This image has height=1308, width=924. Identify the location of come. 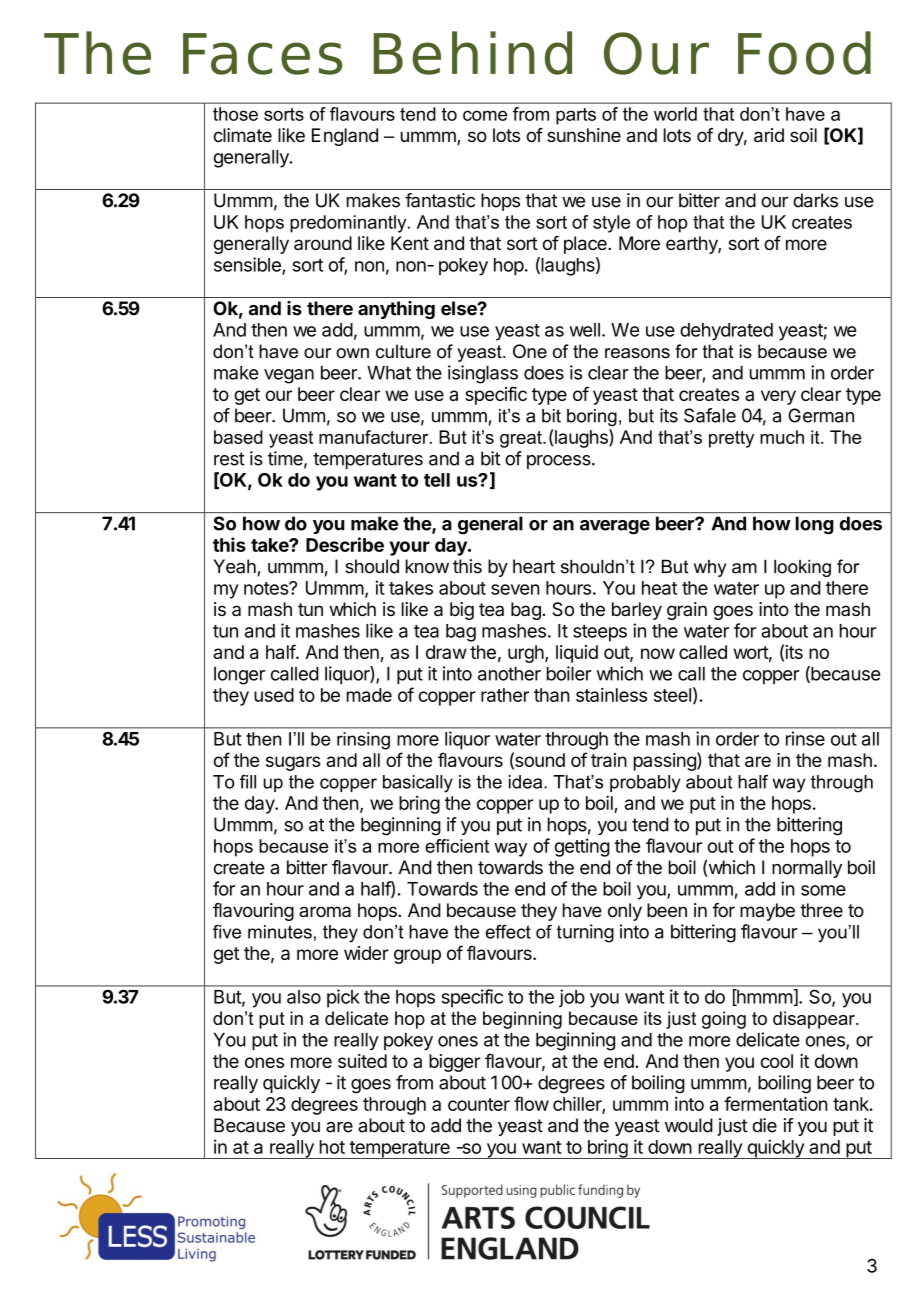
(485, 115).
